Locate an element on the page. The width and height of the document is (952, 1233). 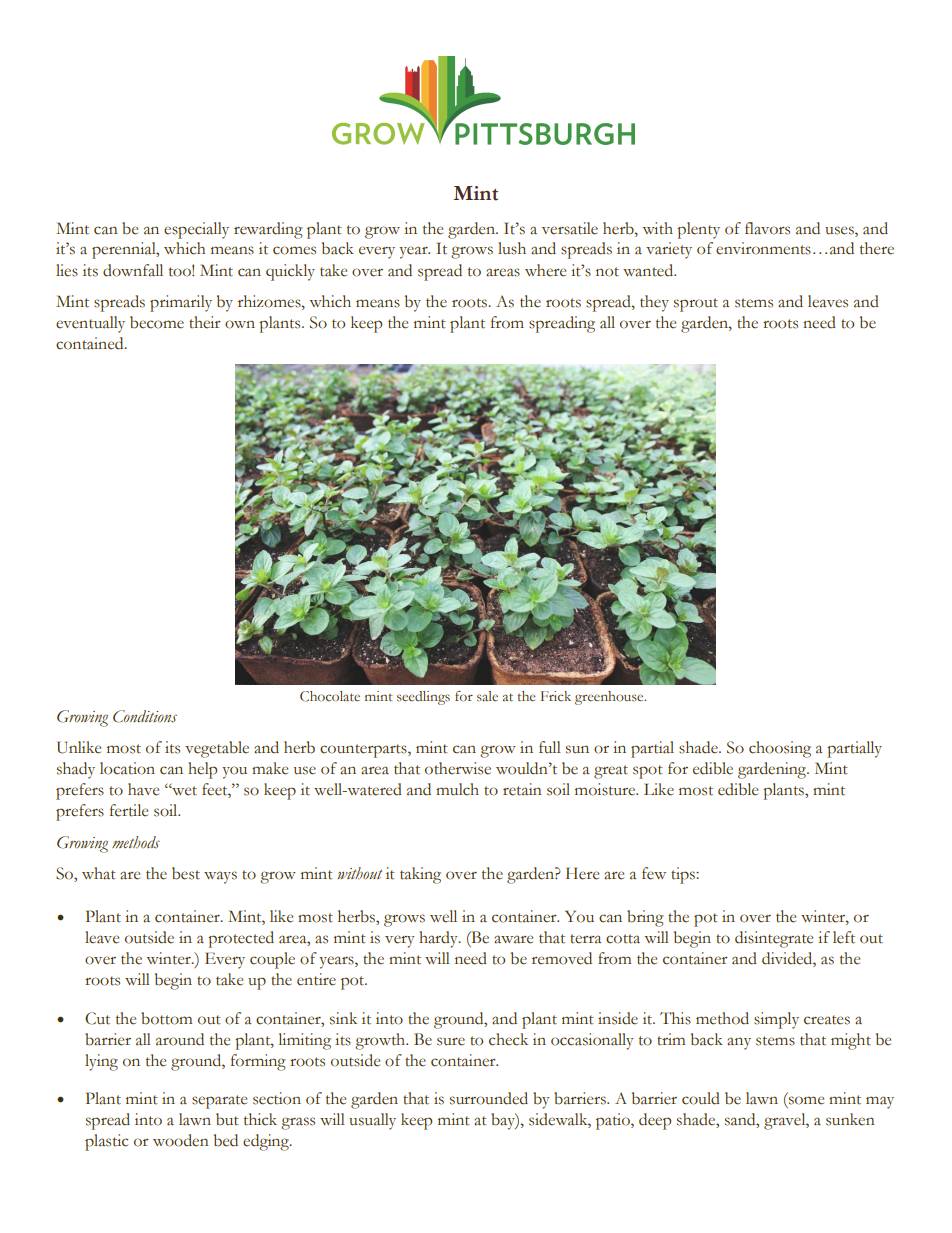
sale is located at coordinates (487, 696).
